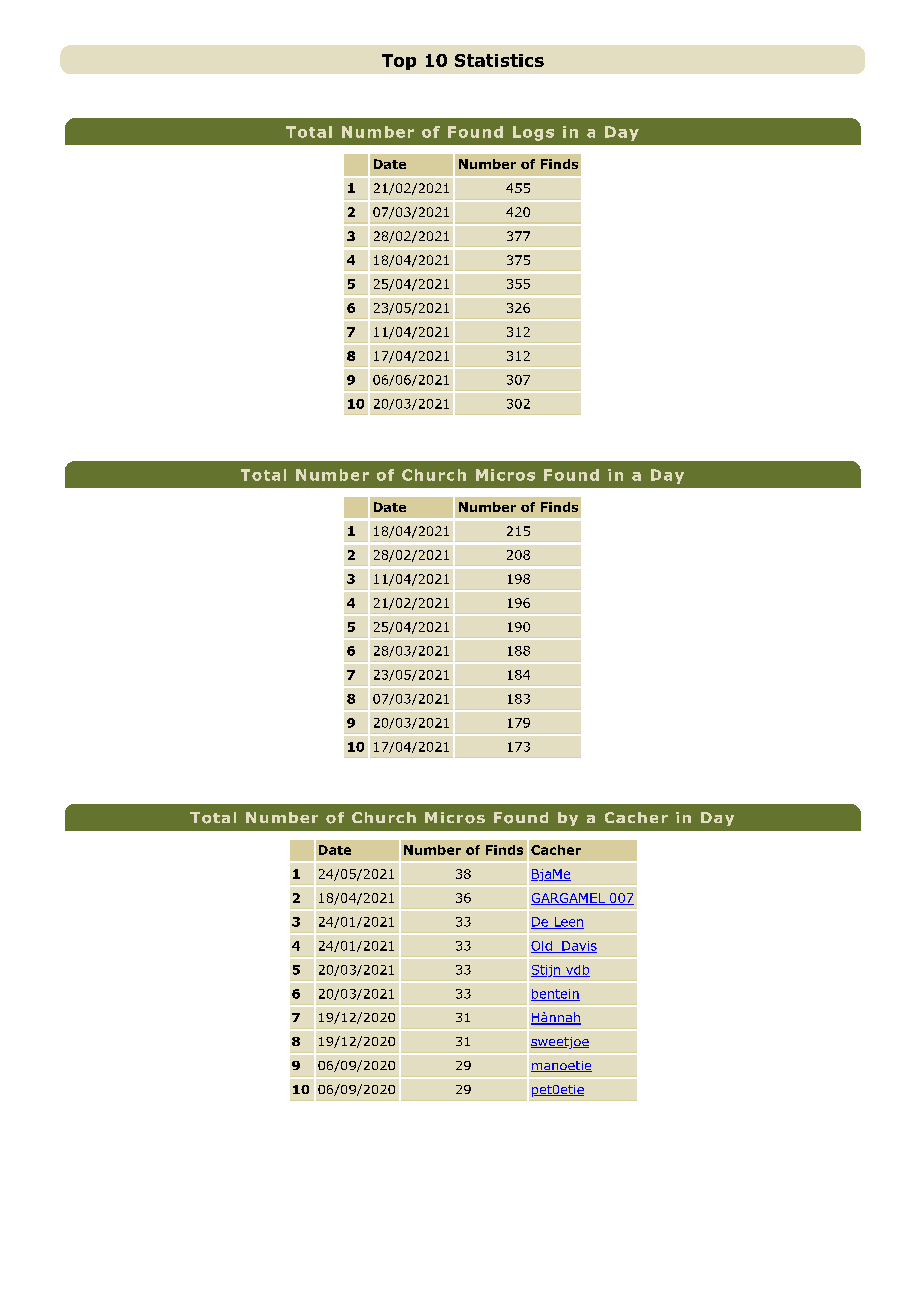 The width and height of the screenshot is (924, 1308). What do you see at coordinates (399, 62) in the screenshot?
I see `Top` at bounding box center [399, 62].
